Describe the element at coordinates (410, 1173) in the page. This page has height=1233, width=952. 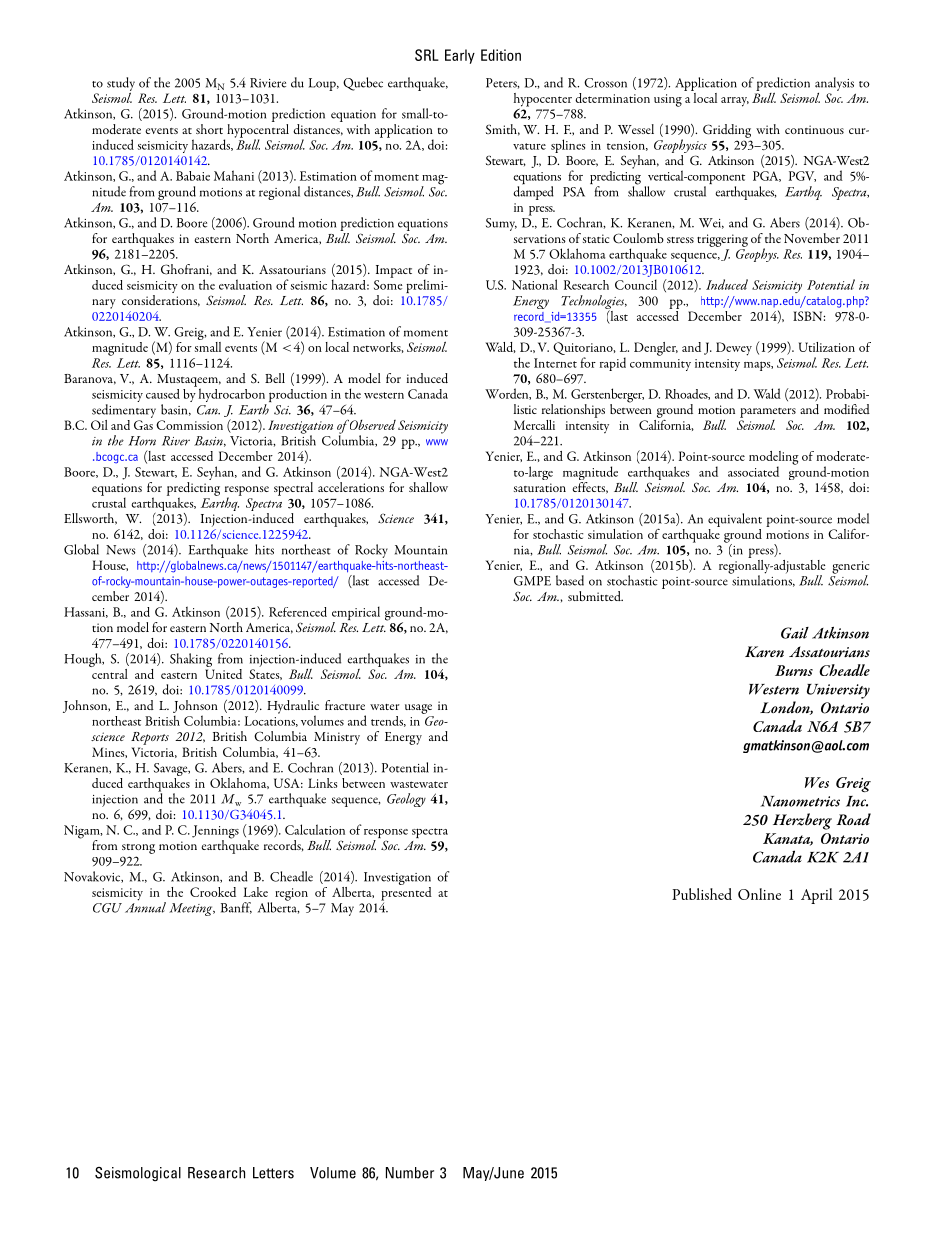
I see `Number` at that location.
